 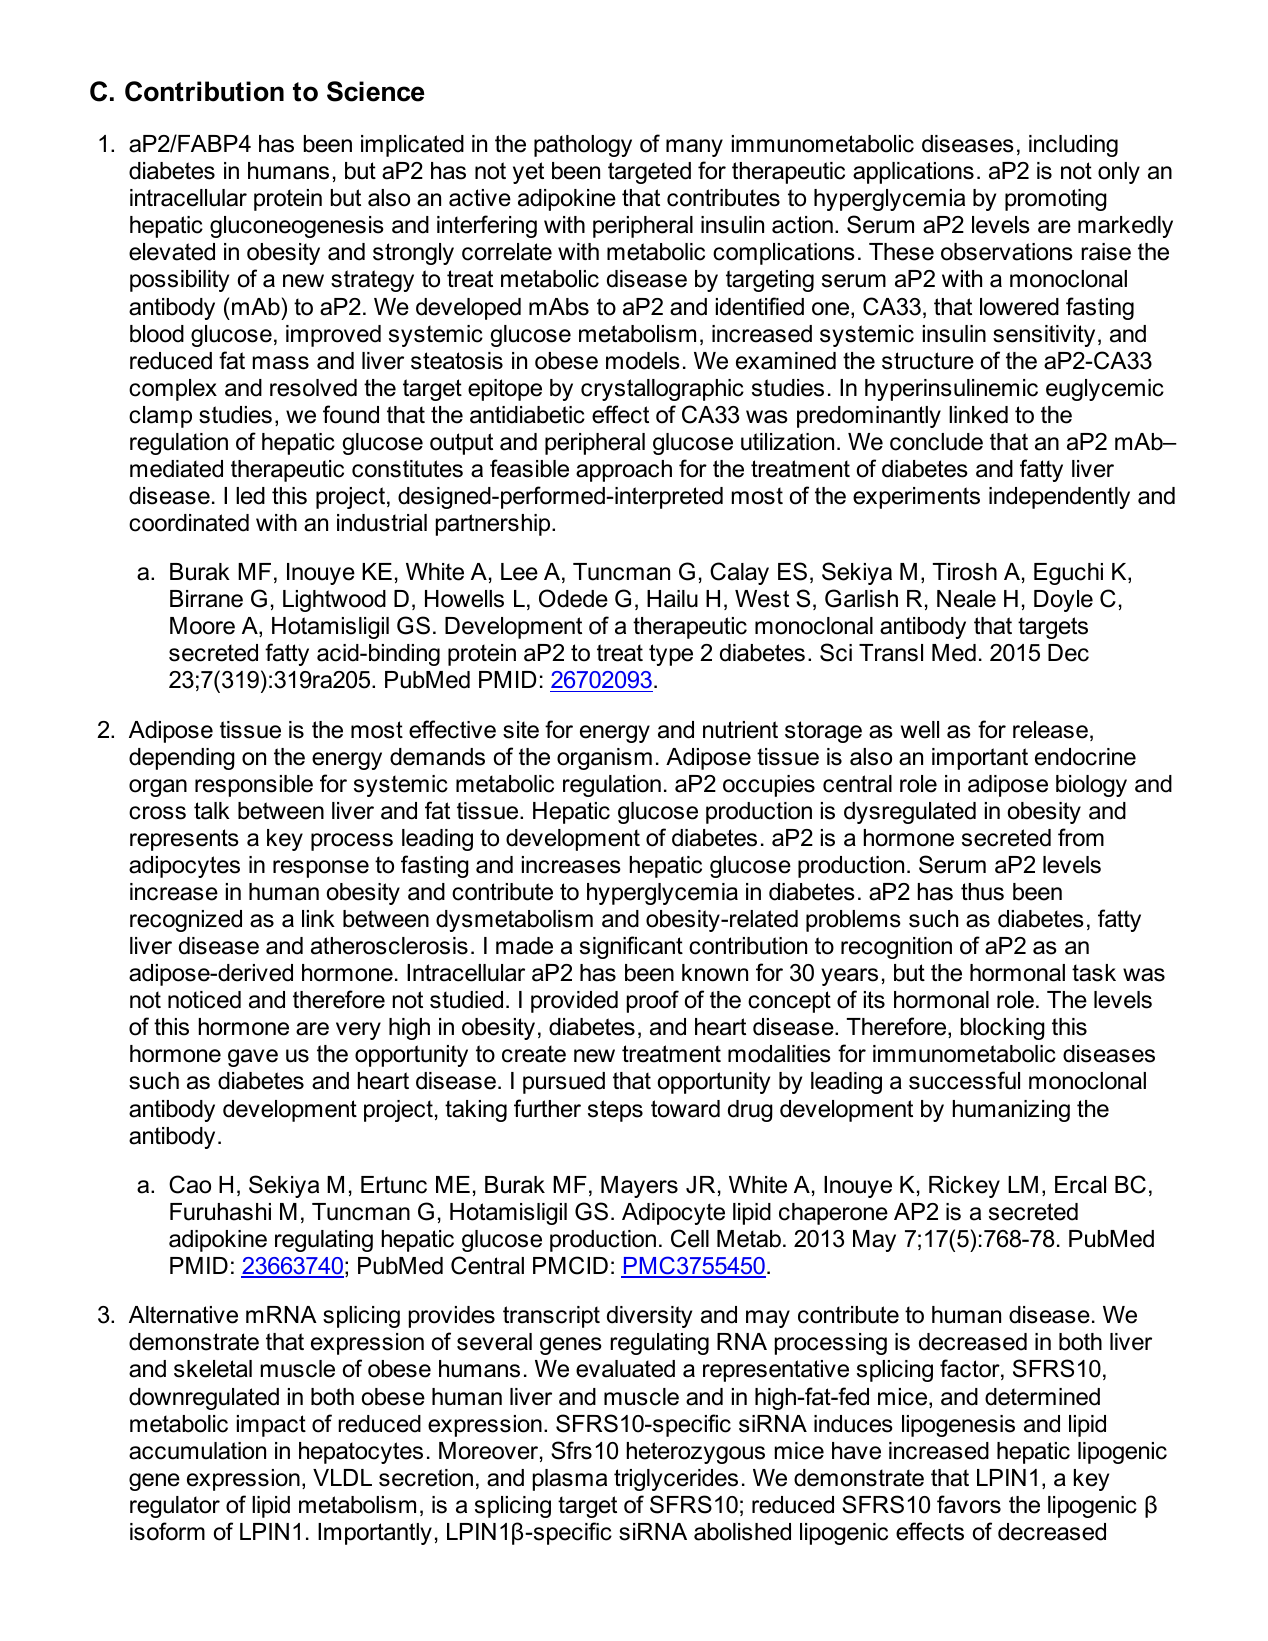 I want to click on many, so click(x=694, y=148).
